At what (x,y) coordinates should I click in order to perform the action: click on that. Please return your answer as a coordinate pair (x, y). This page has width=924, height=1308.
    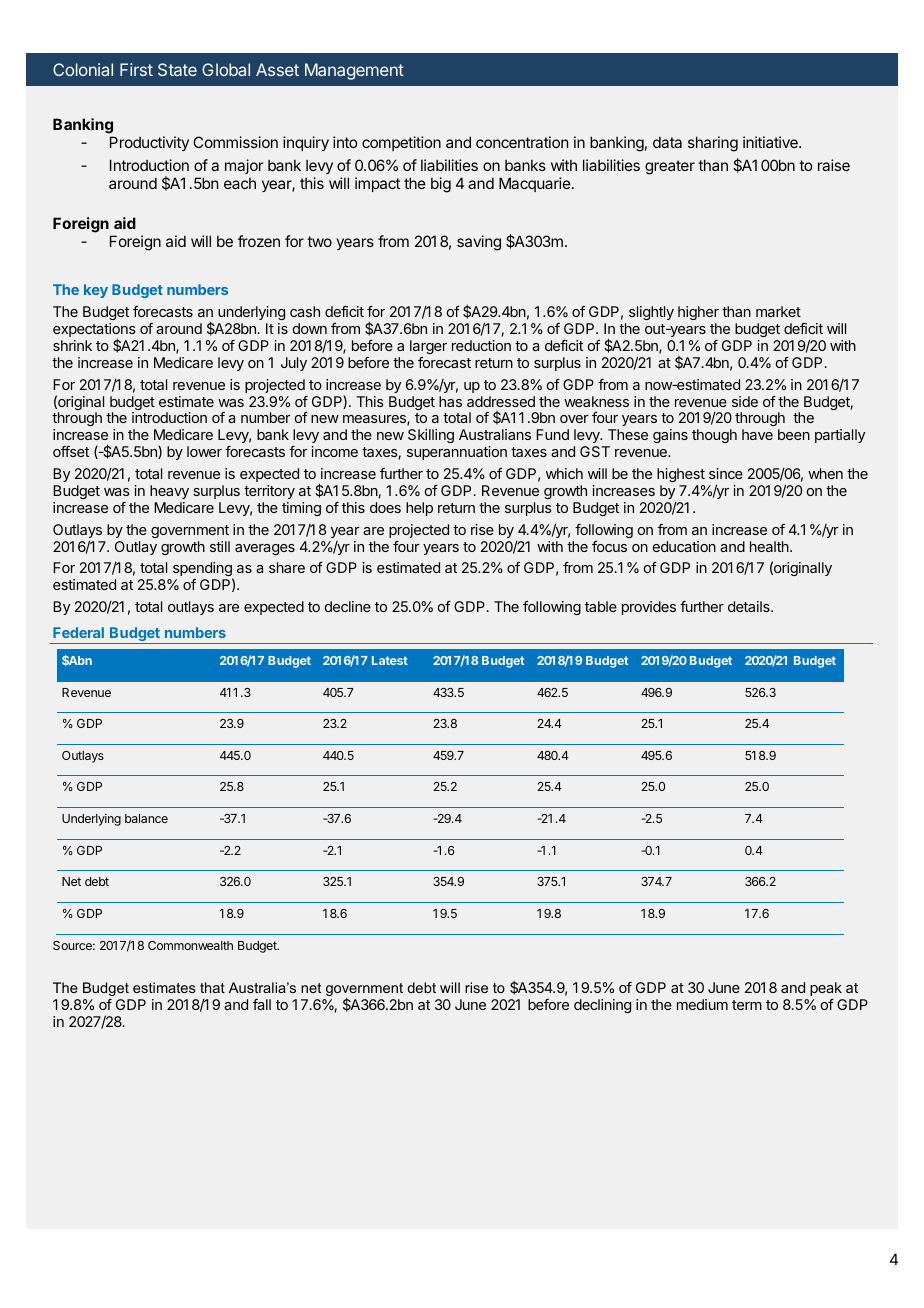
    Looking at the image, I should click on (212, 987).
